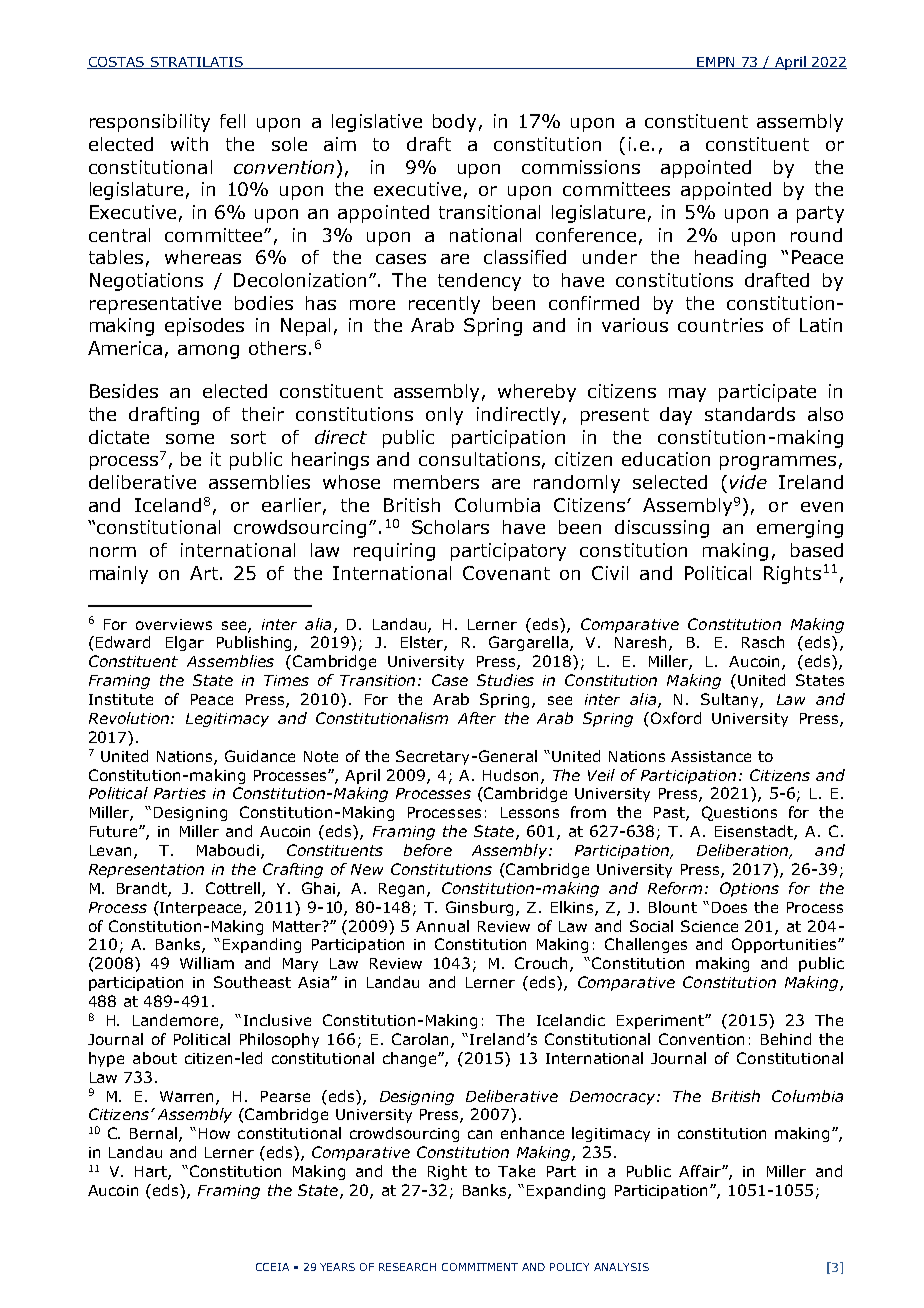 This image has height=1308, width=924. What do you see at coordinates (621, 1267) in the image?
I see `ANALYSIS` at bounding box center [621, 1267].
